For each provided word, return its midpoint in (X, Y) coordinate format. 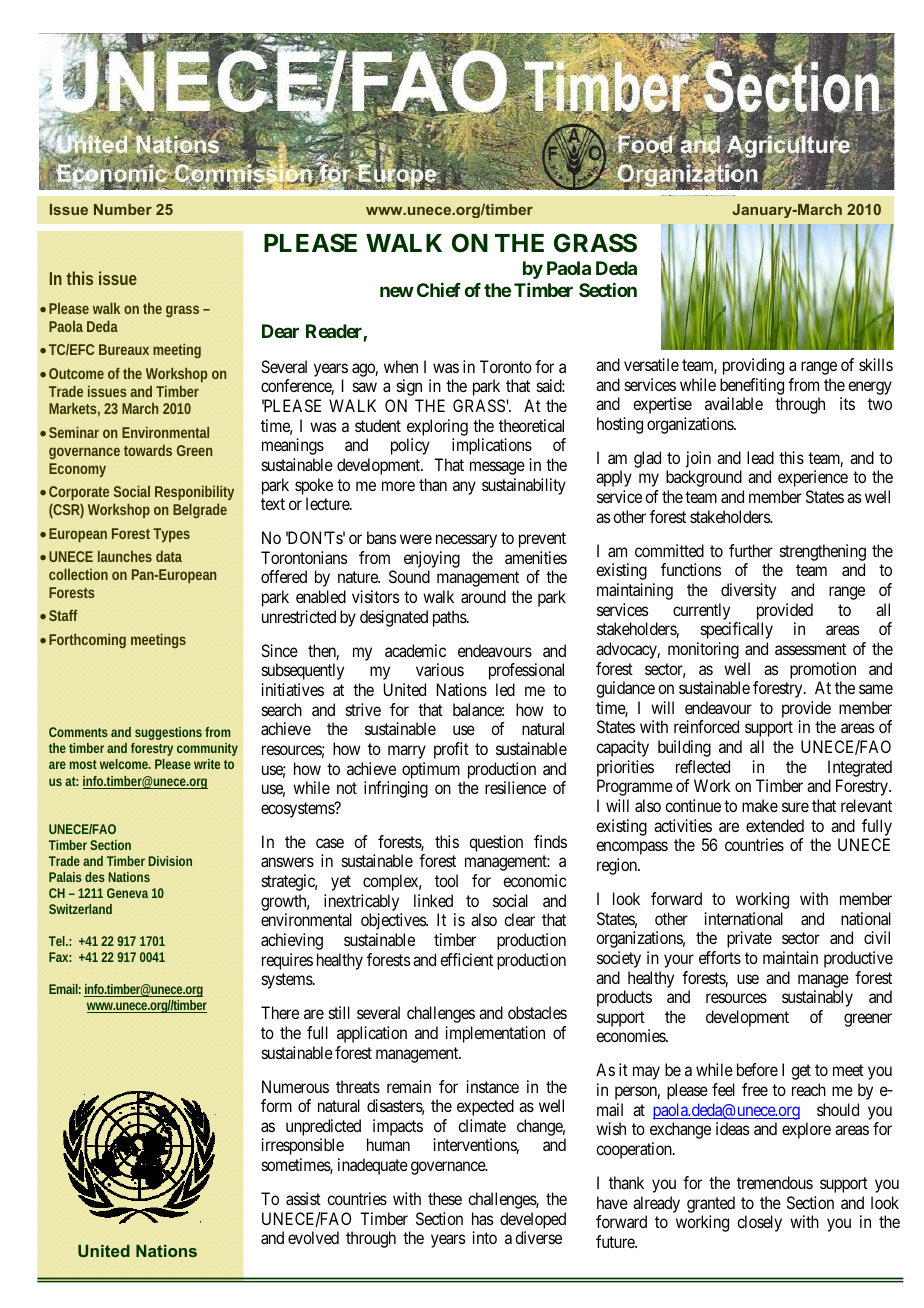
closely (759, 1223)
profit (451, 750)
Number (123, 209)
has (482, 1218)
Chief (439, 290)
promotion (823, 670)
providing (753, 366)
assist (303, 1198)
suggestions (167, 735)
